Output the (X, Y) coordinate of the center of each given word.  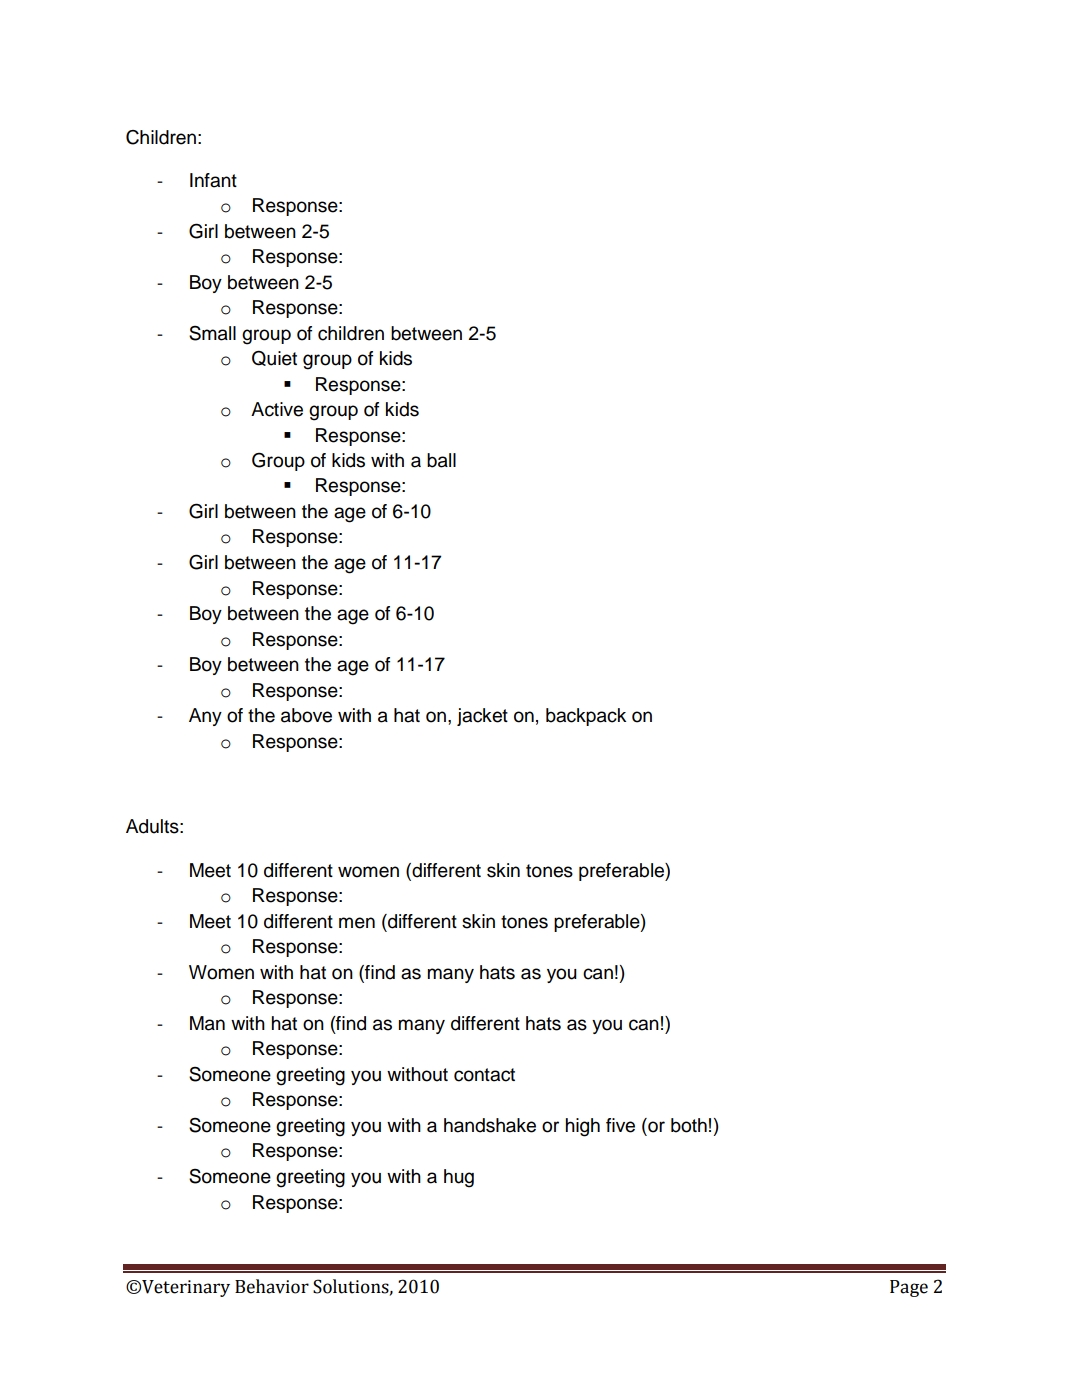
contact (484, 1075)
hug (459, 1178)
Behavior (272, 1286)
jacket (482, 717)
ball (441, 460)
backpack (586, 717)
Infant (213, 180)
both (689, 1125)
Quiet (274, 358)
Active (277, 409)
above (306, 715)
